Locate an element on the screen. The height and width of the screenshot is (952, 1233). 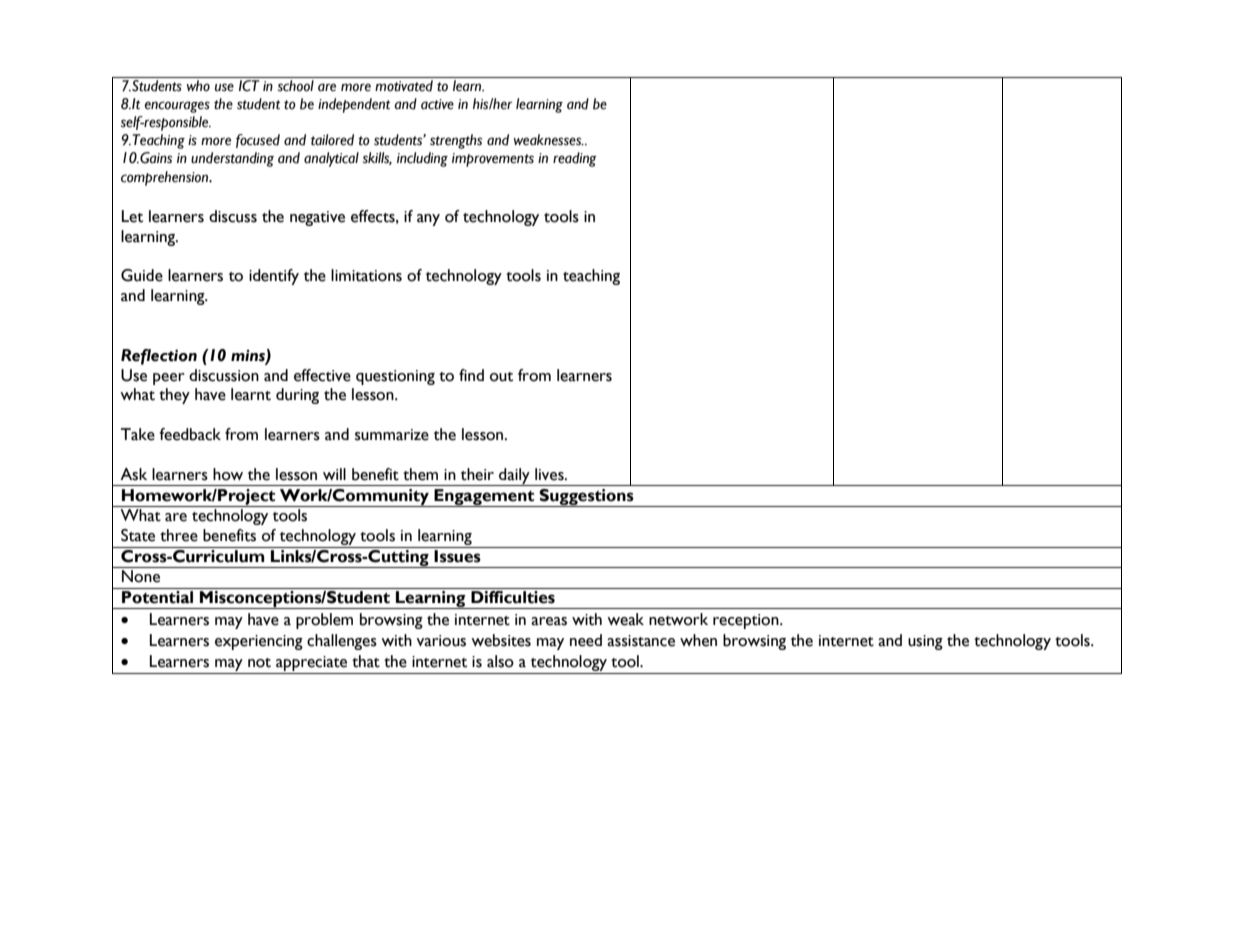
out is located at coordinates (501, 377).
